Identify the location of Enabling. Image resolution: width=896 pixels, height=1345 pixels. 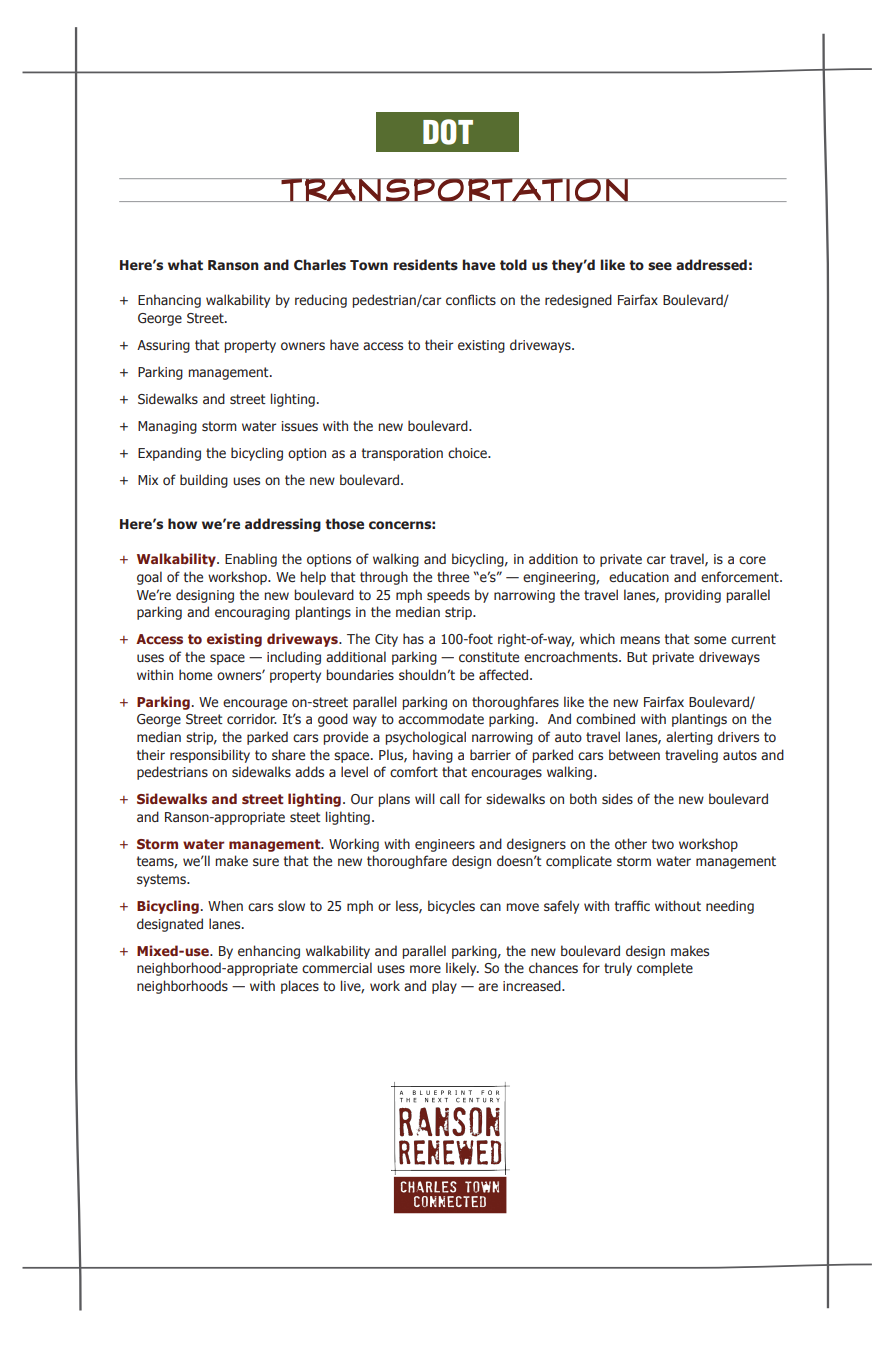
(251, 560).
